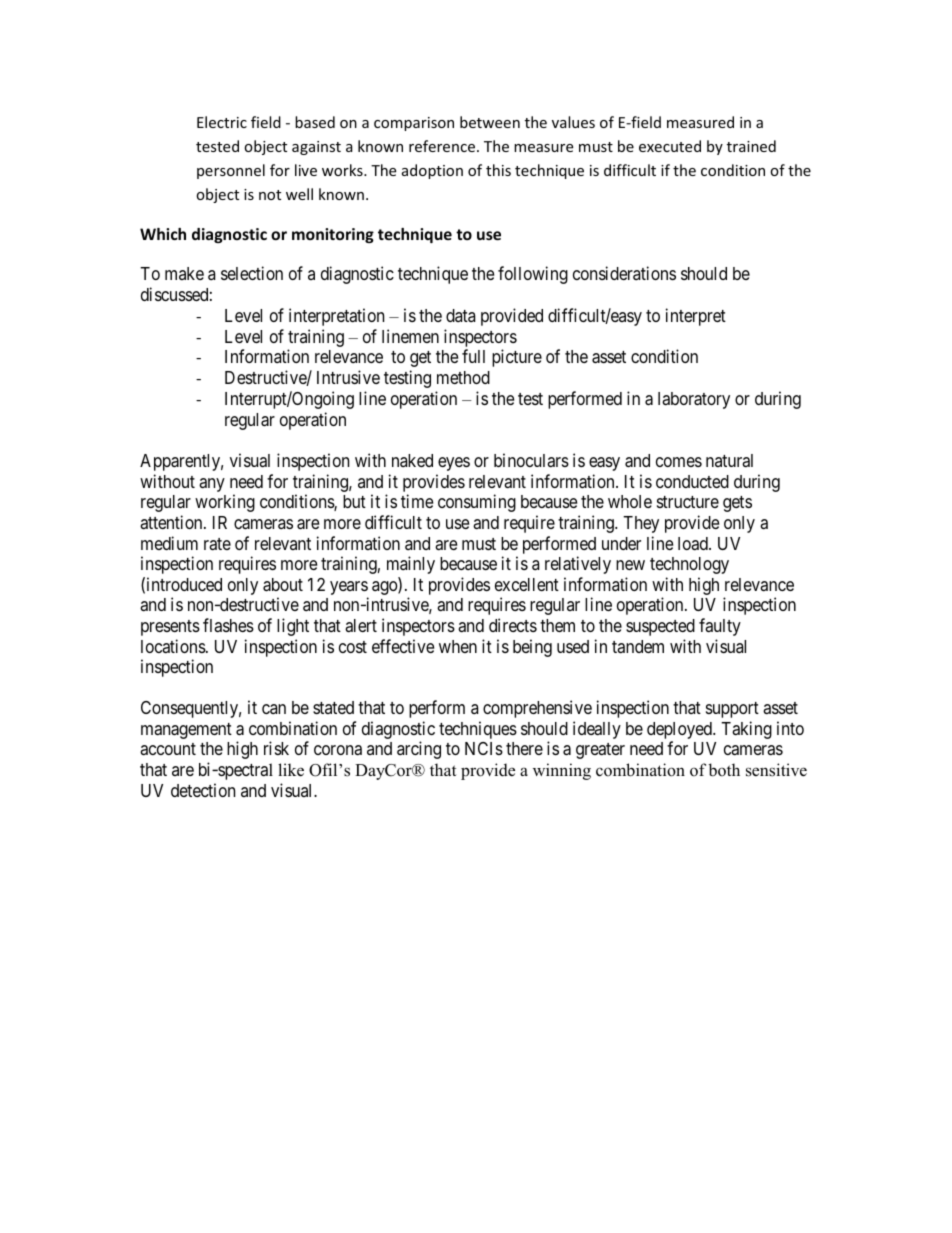  What do you see at coordinates (729, 460) in the page?
I see `natural` at bounding box center [729, 460].
